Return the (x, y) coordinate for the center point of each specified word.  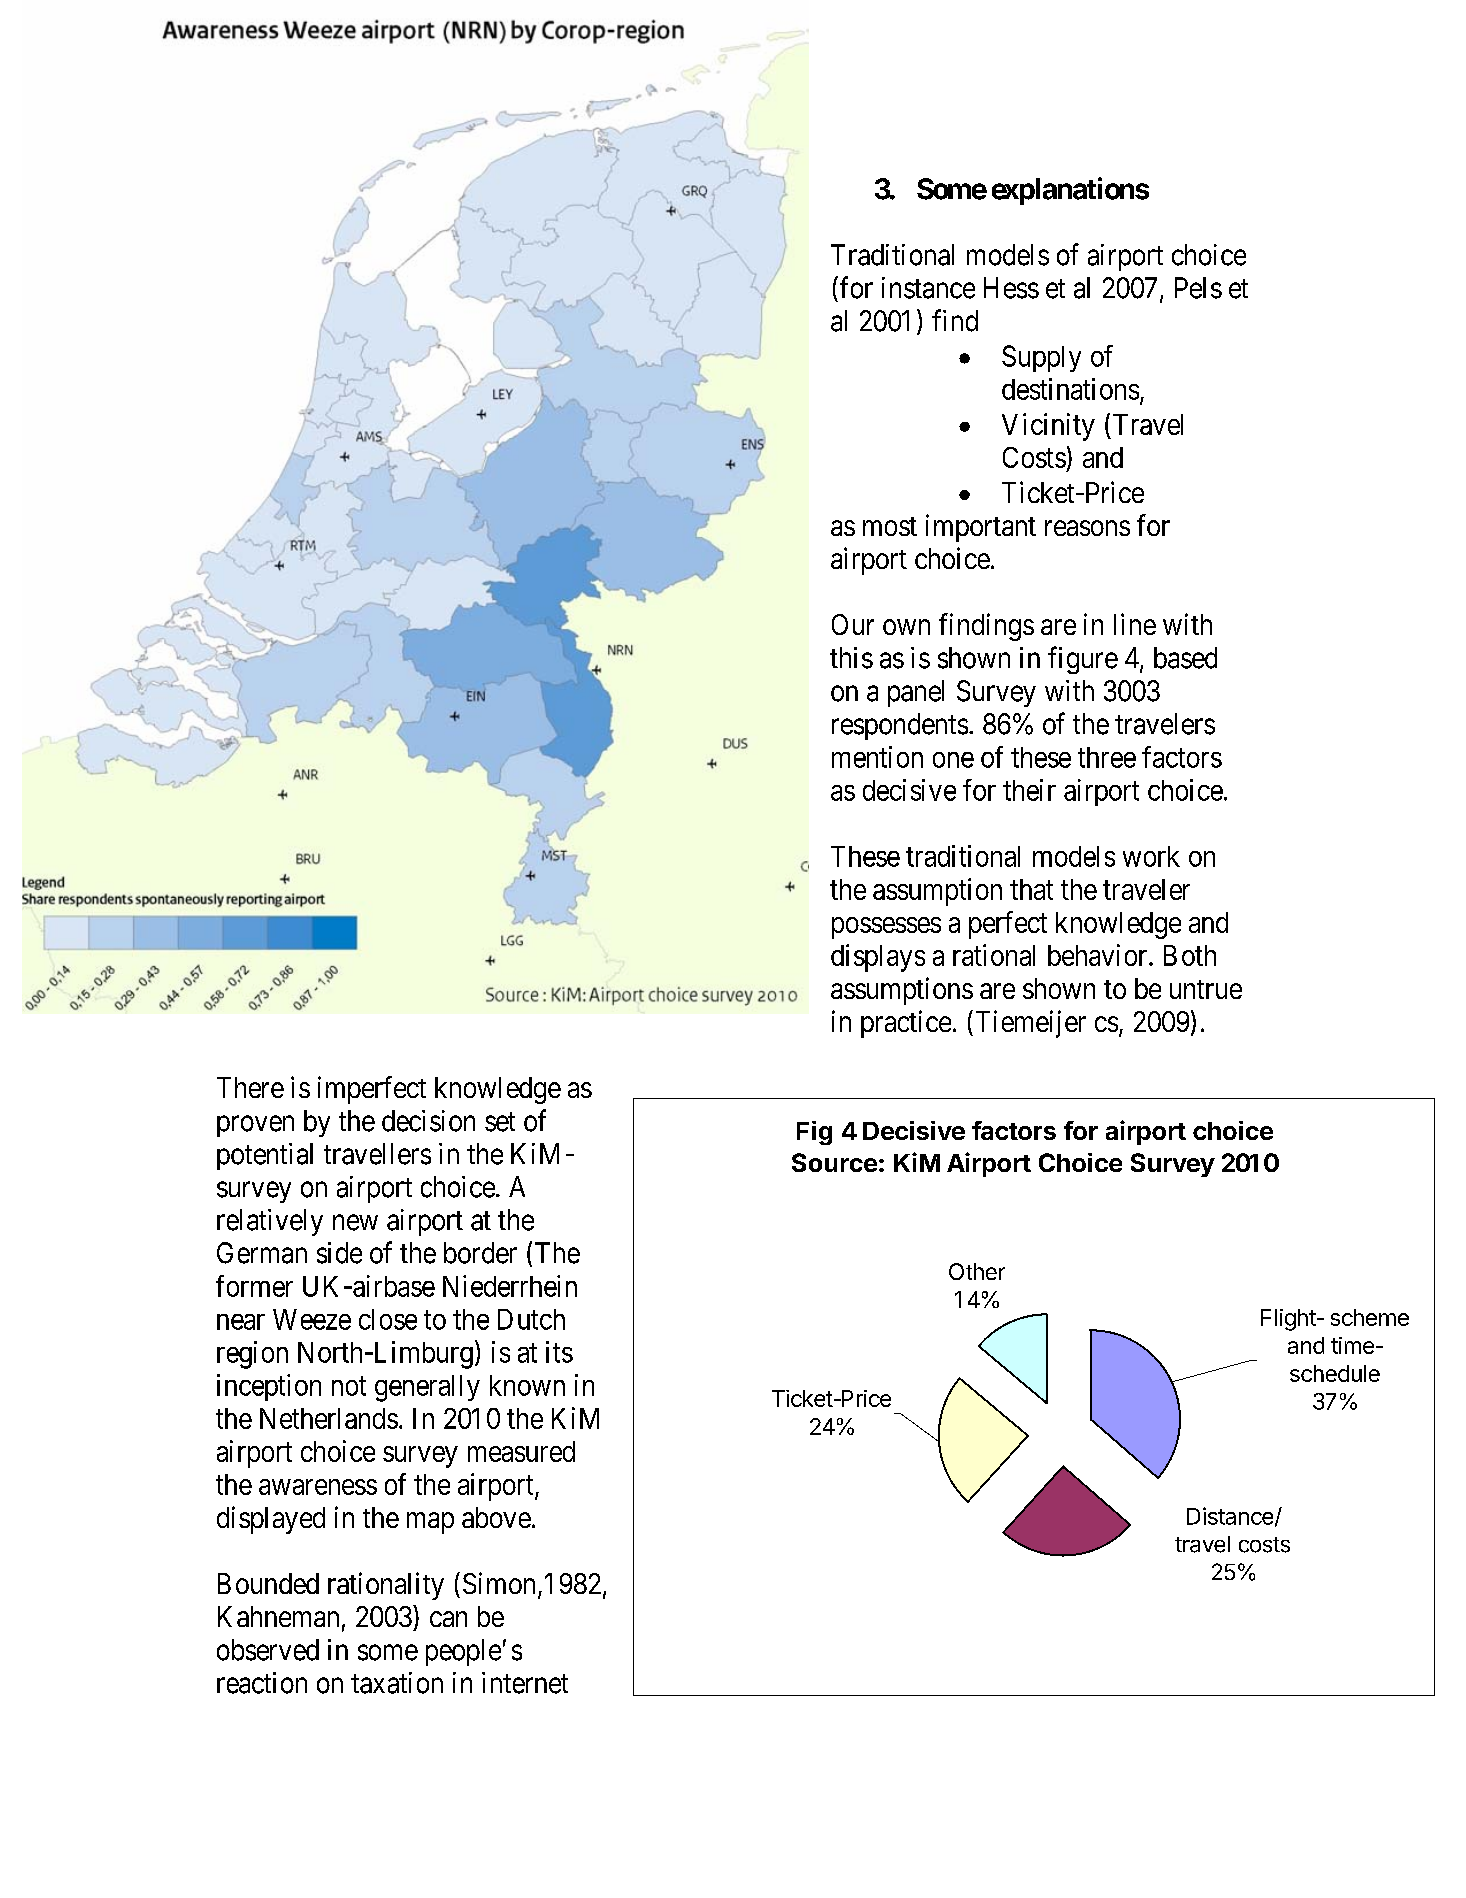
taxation (397, 1683)
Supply (1041, 358)
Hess (1011, 288)
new (355, 1223)
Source (834, 1162)
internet (525, 1683)
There (250, 1087)
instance (928, 288)
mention (877, 757)
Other (977, 1271)
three (1107, 757)
